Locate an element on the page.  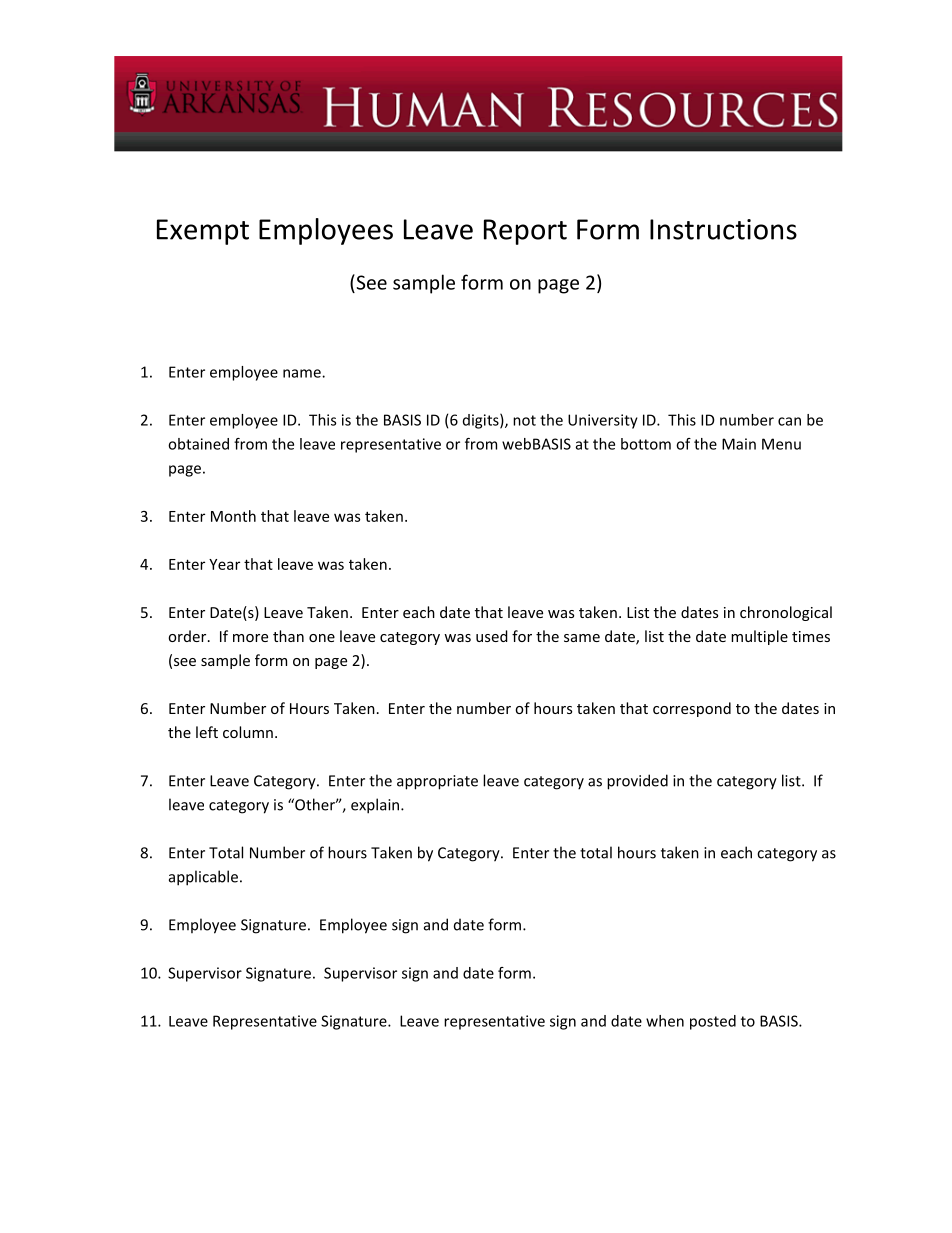
multiple is located at coordinates (759, 637).
